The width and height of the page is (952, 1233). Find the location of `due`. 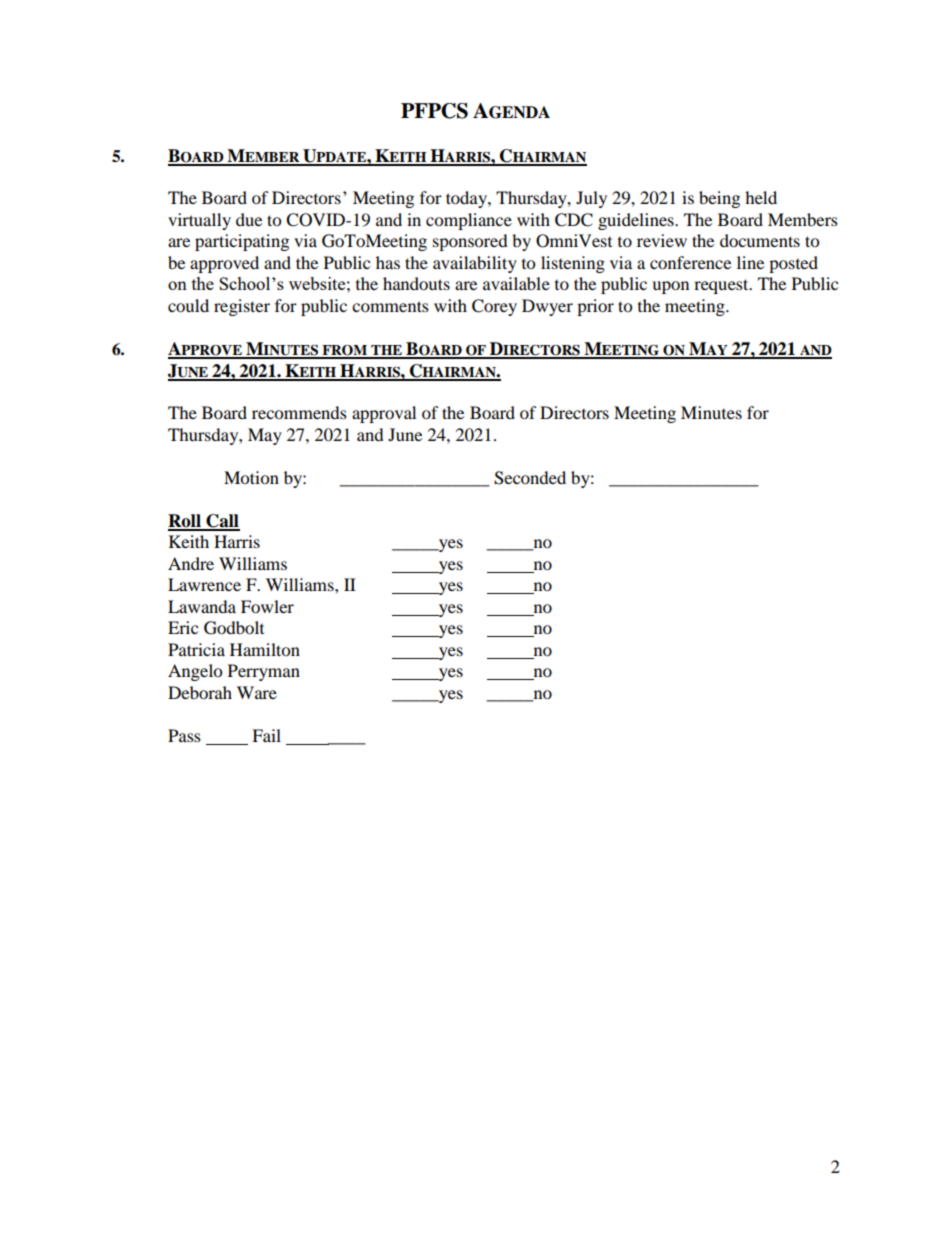

due is located at coordinates (249, 219).
